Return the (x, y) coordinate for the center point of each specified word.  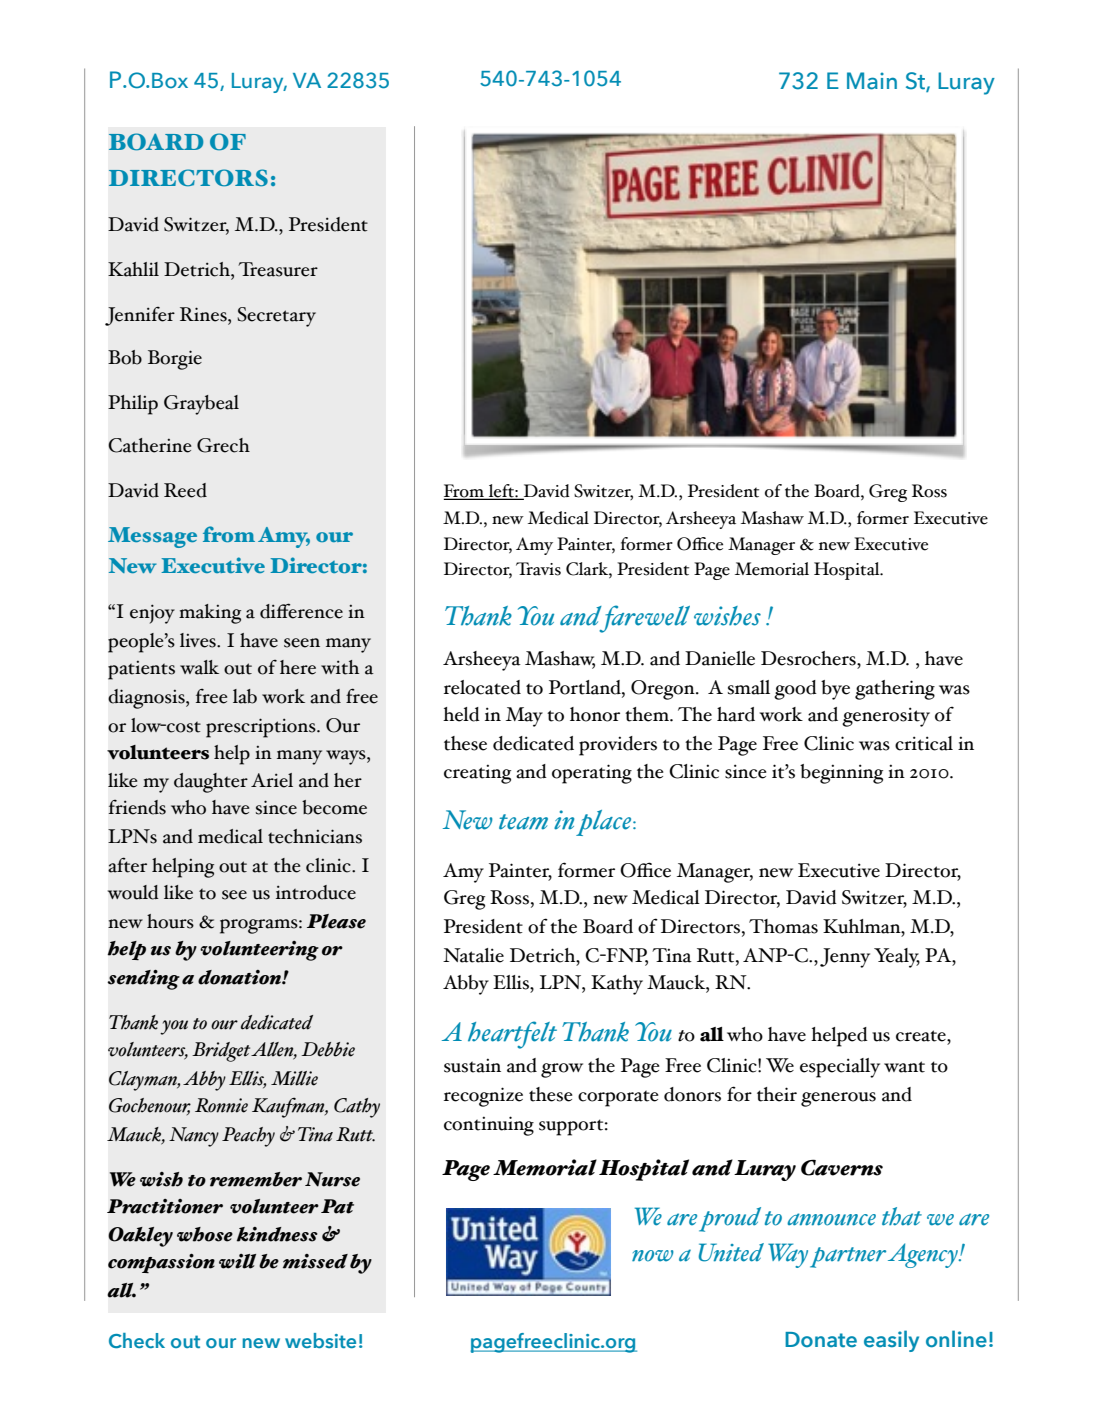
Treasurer (278, 269)
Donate (821, 1340)
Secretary (276, 317)
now (653, 1256)
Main (872, 81)
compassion (161, 1263)
